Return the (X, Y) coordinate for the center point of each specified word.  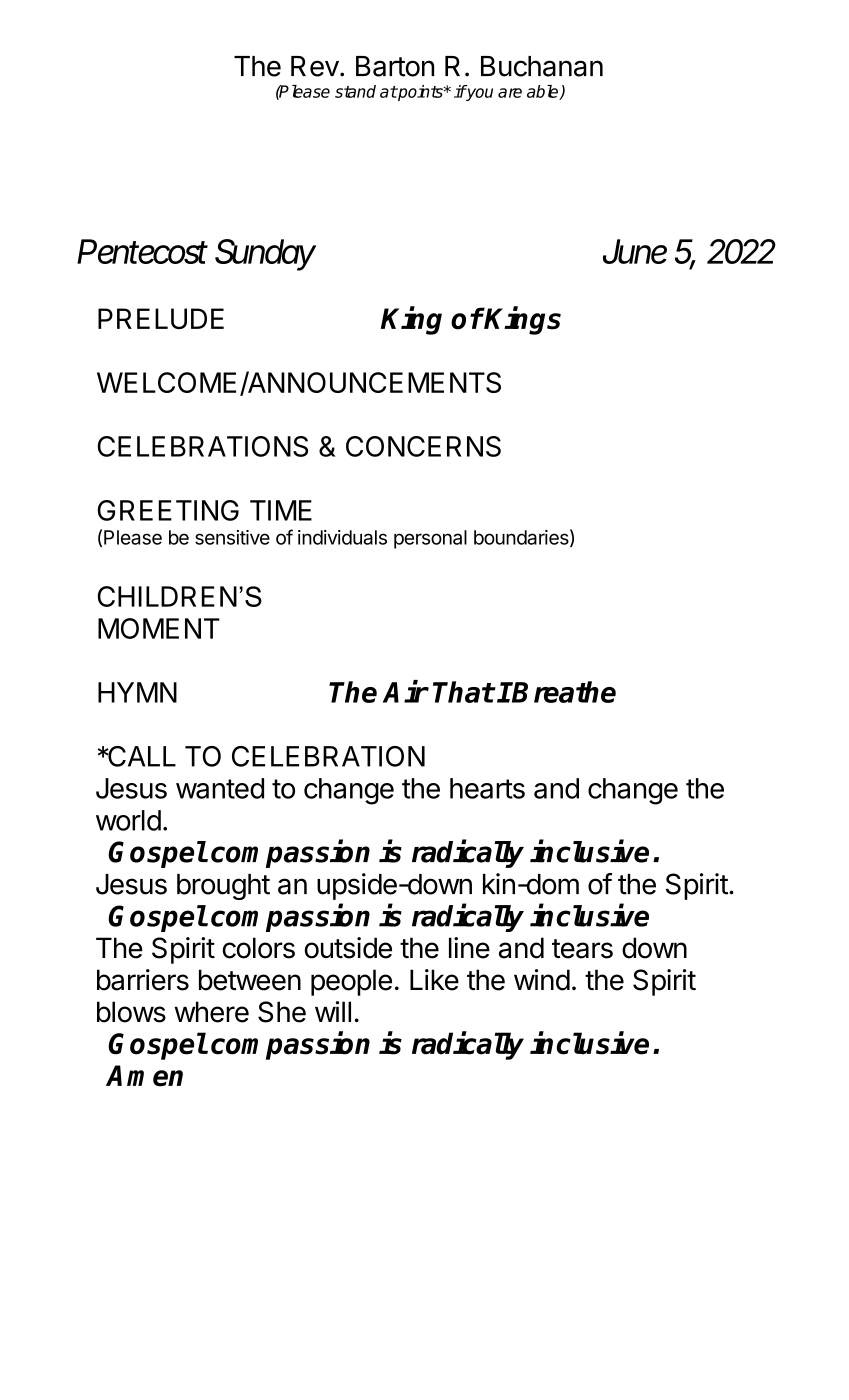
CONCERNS (423, 446)
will (333, 1011)
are (510, 93)
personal (430, 539)
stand (355, 91)
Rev (315, 66)
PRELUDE (161, 318)
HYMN (137, 692)
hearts (487, 788)
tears (582, 949)
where (211, 1012)
